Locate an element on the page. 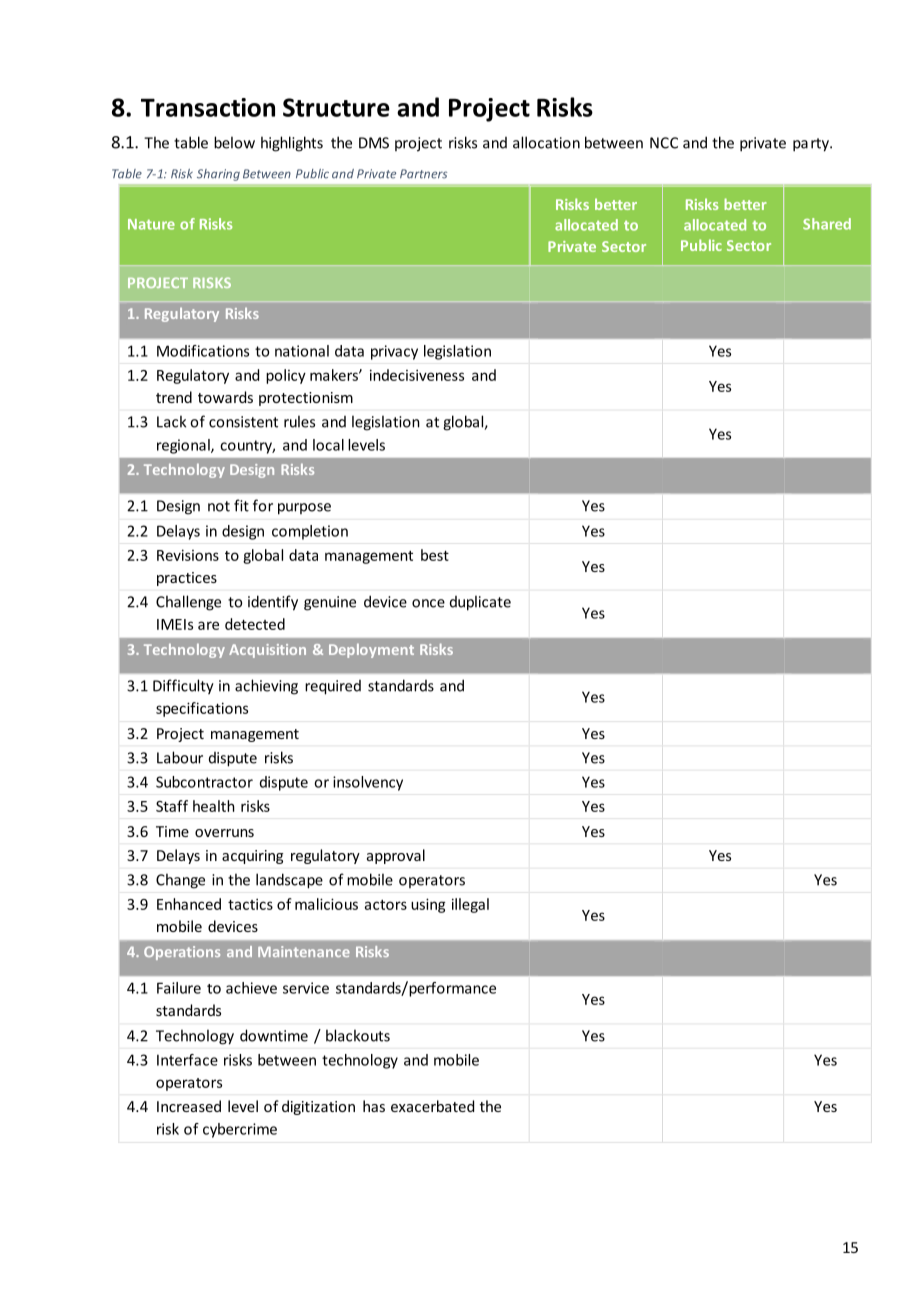 The image size is (924, 1308). allocation is located at coordinates (546, 142).
